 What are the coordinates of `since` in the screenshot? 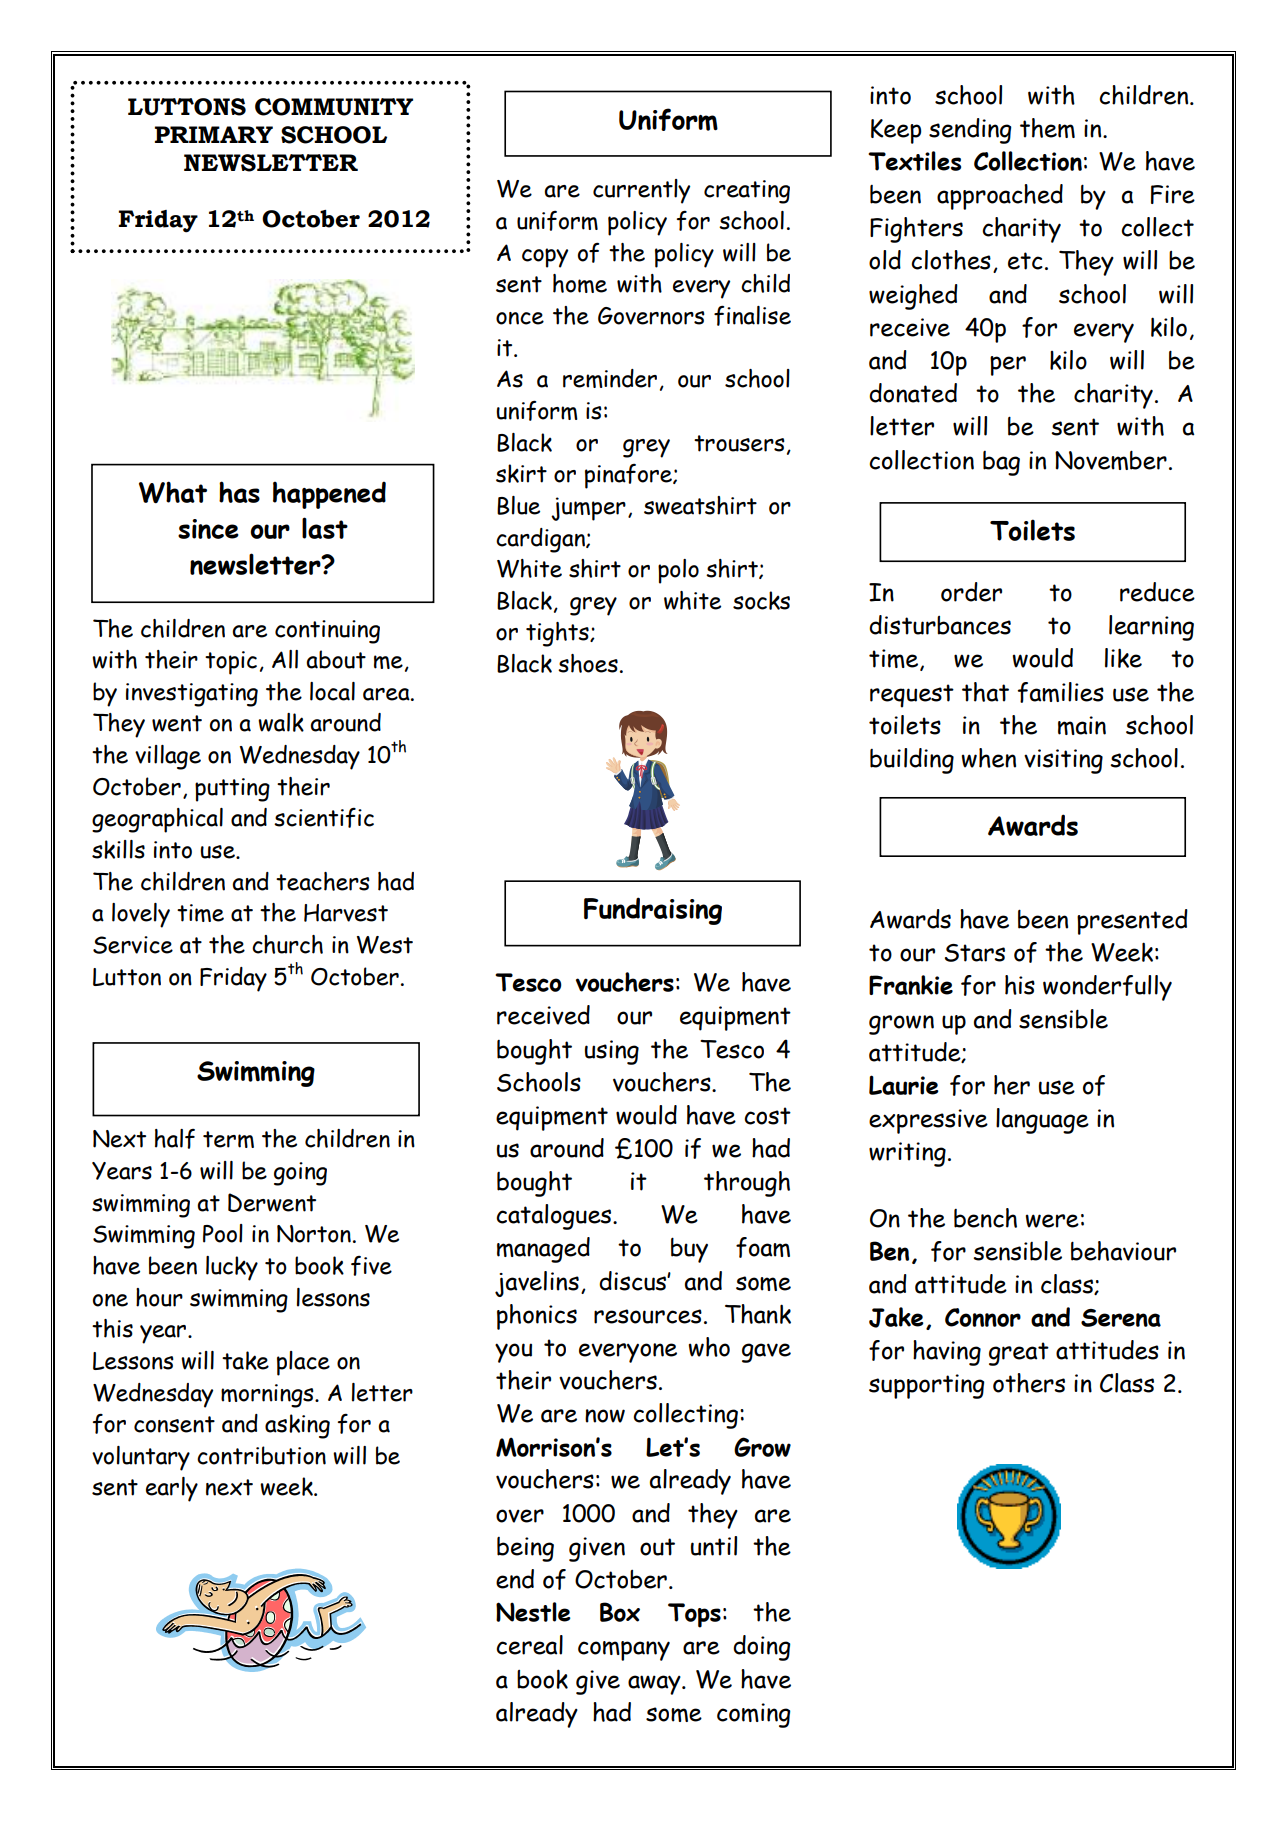 It's located at (208, 529).
